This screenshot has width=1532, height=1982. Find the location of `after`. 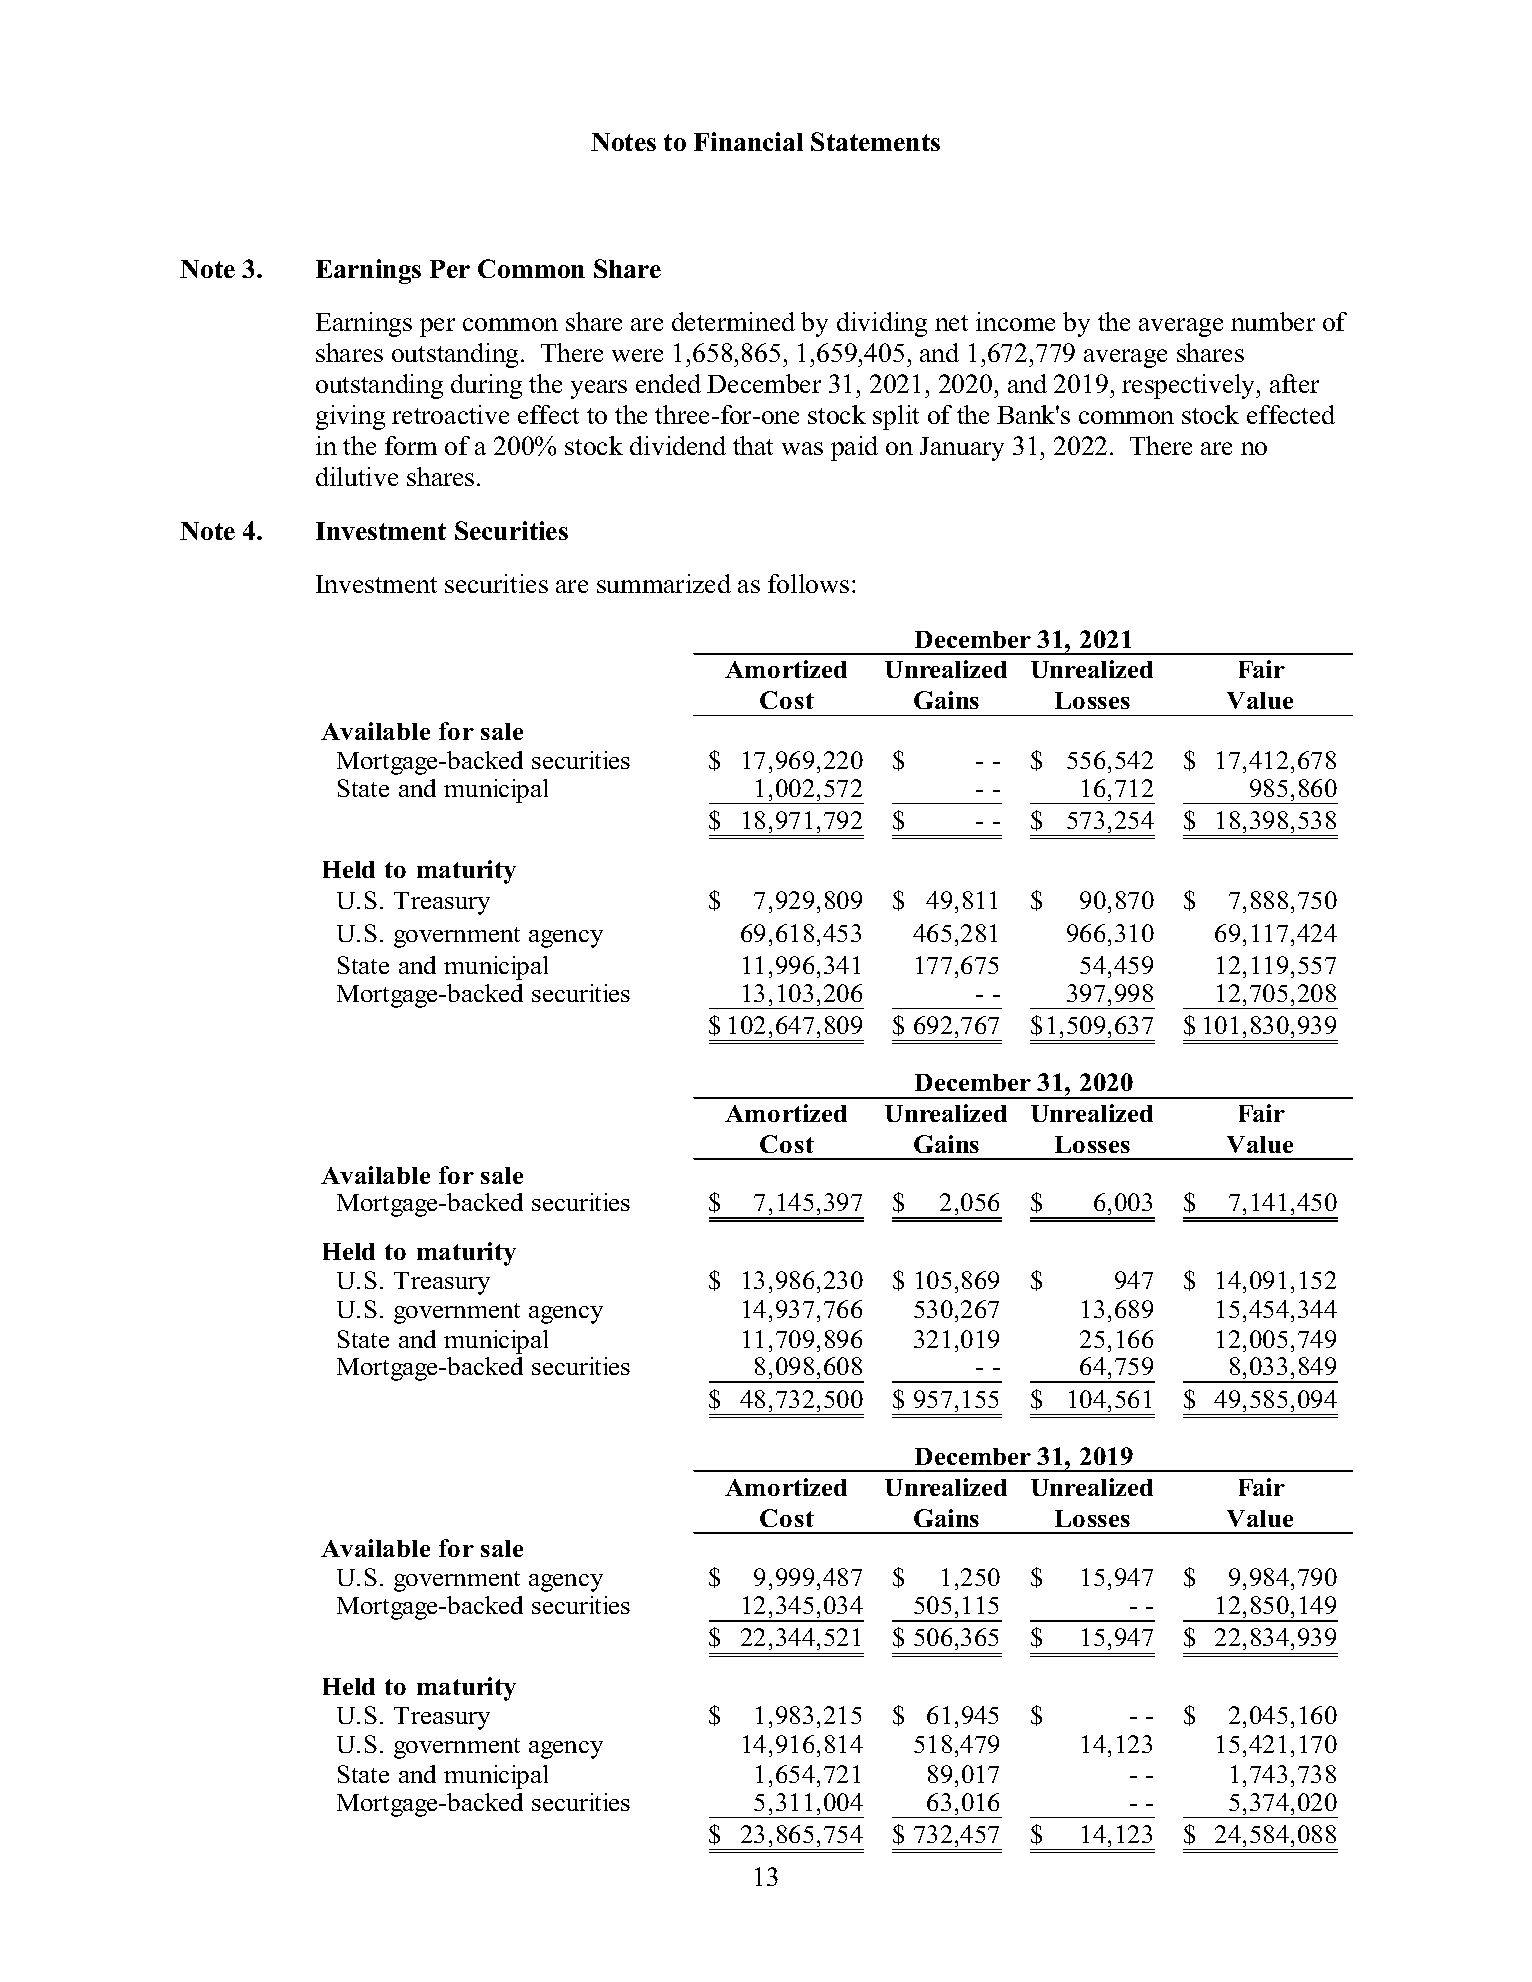

after is located at coordinates (1294, 383).
